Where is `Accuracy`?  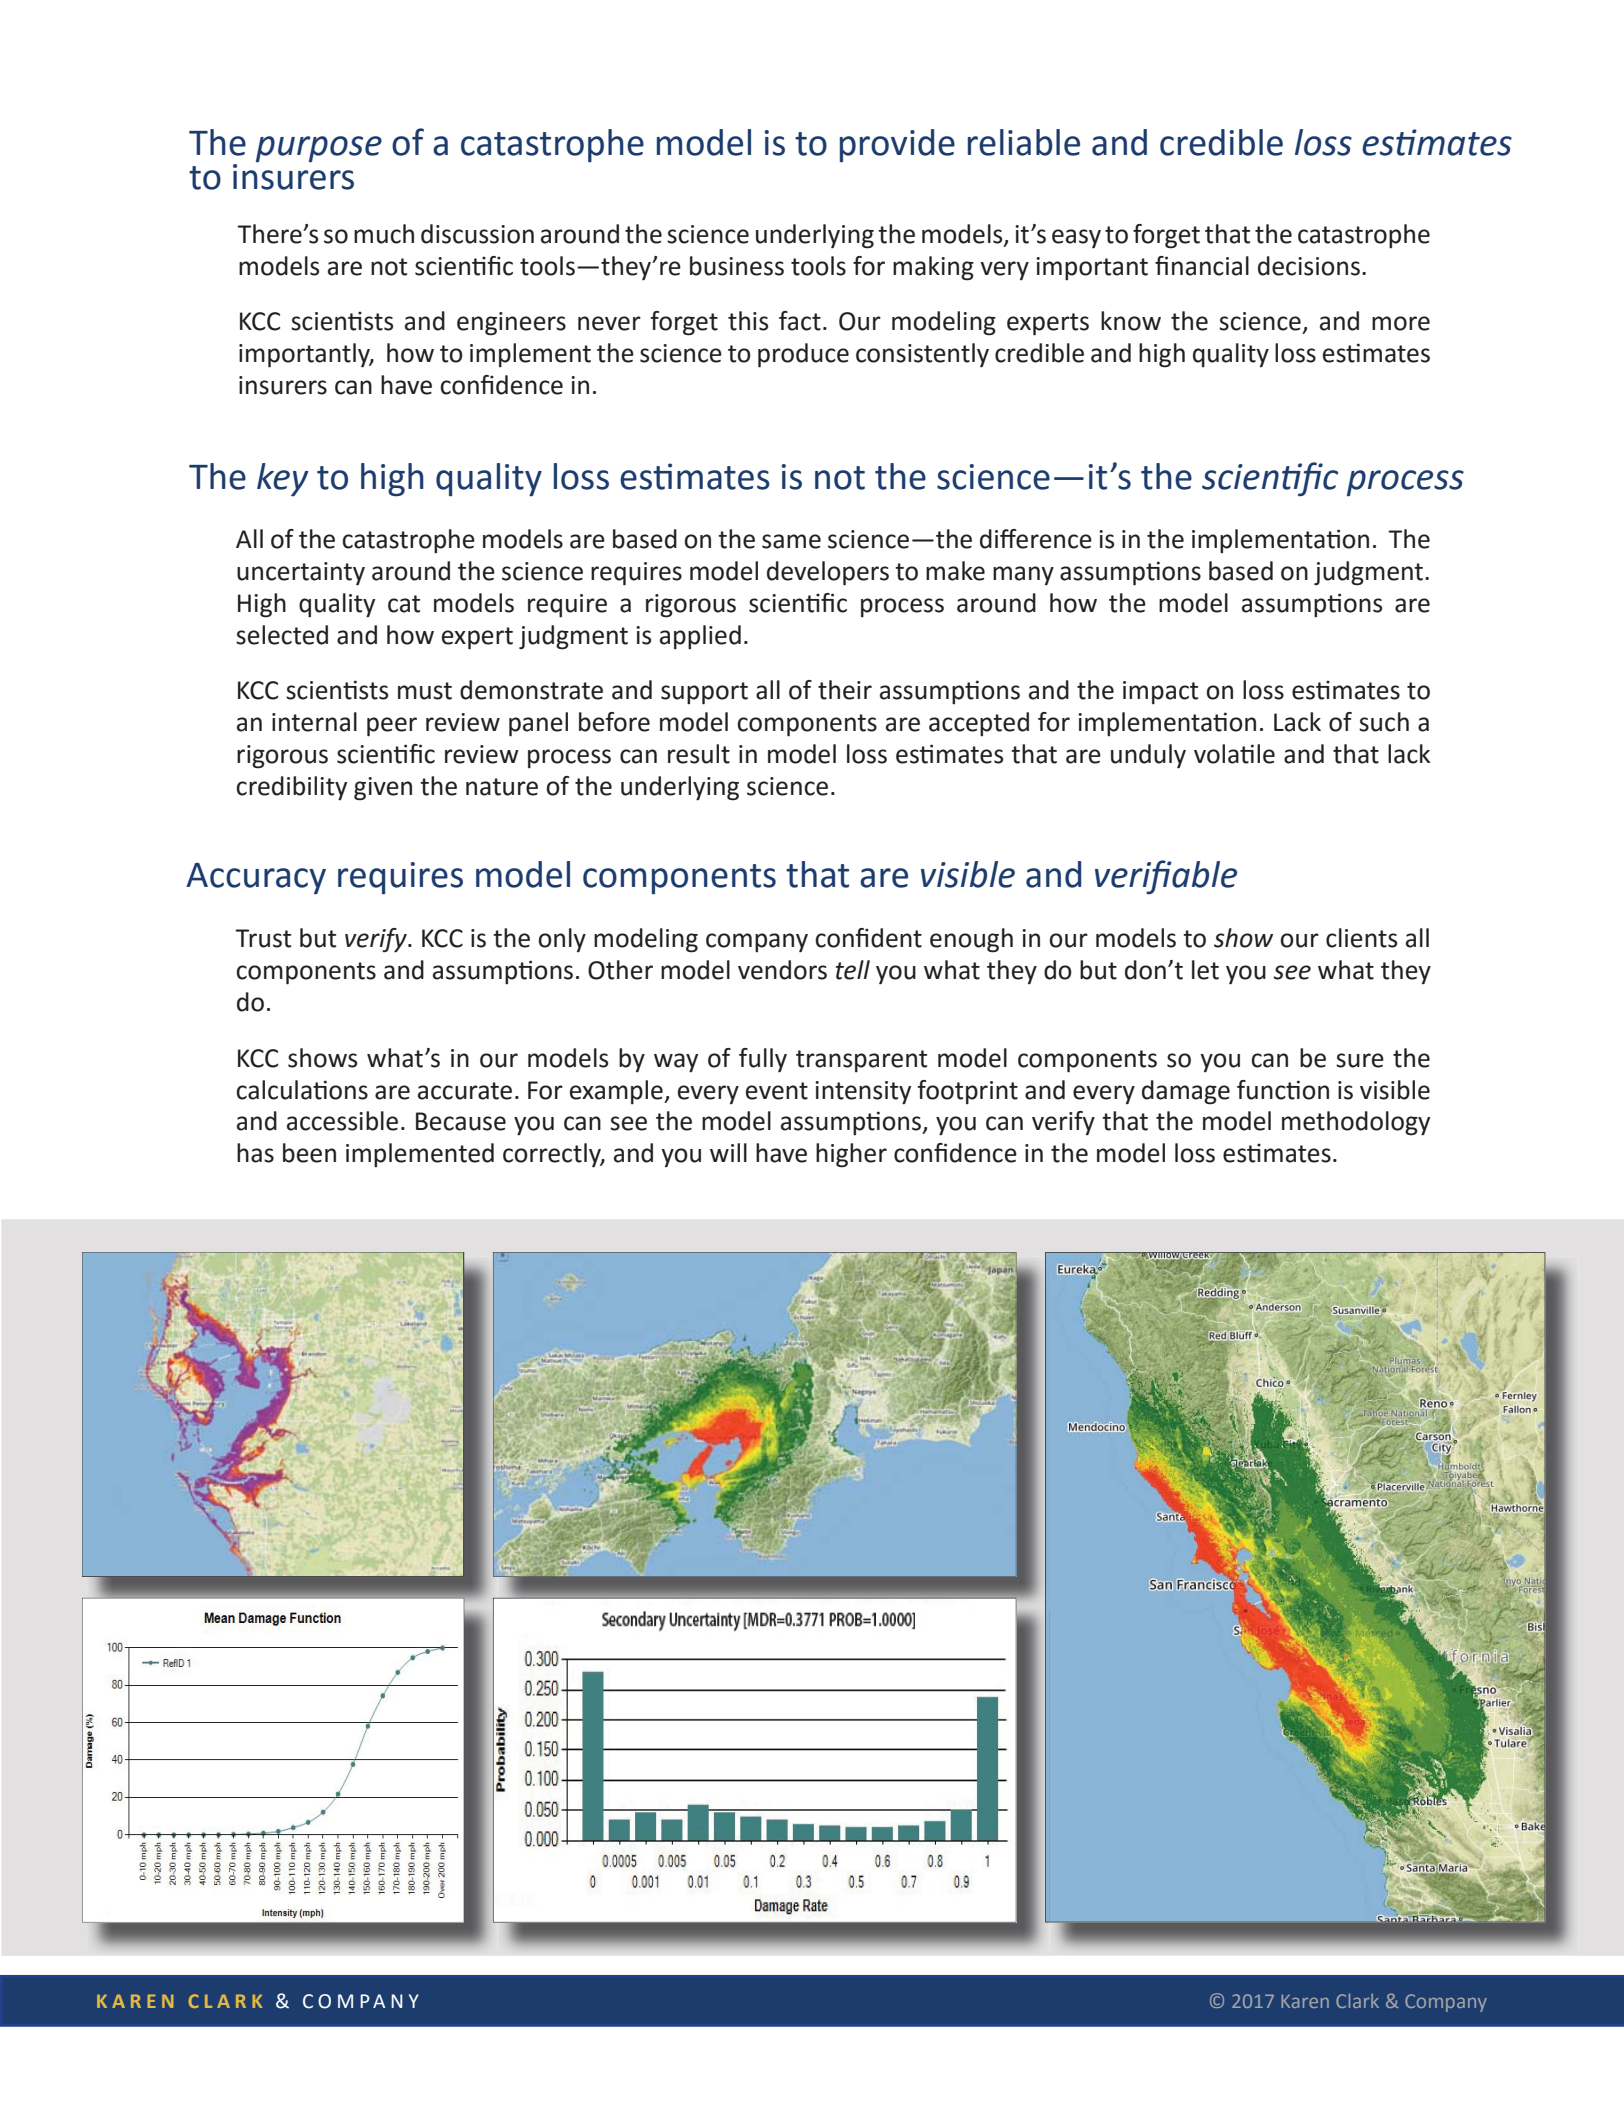 Accuracy is located at coordinates (256, 879).
